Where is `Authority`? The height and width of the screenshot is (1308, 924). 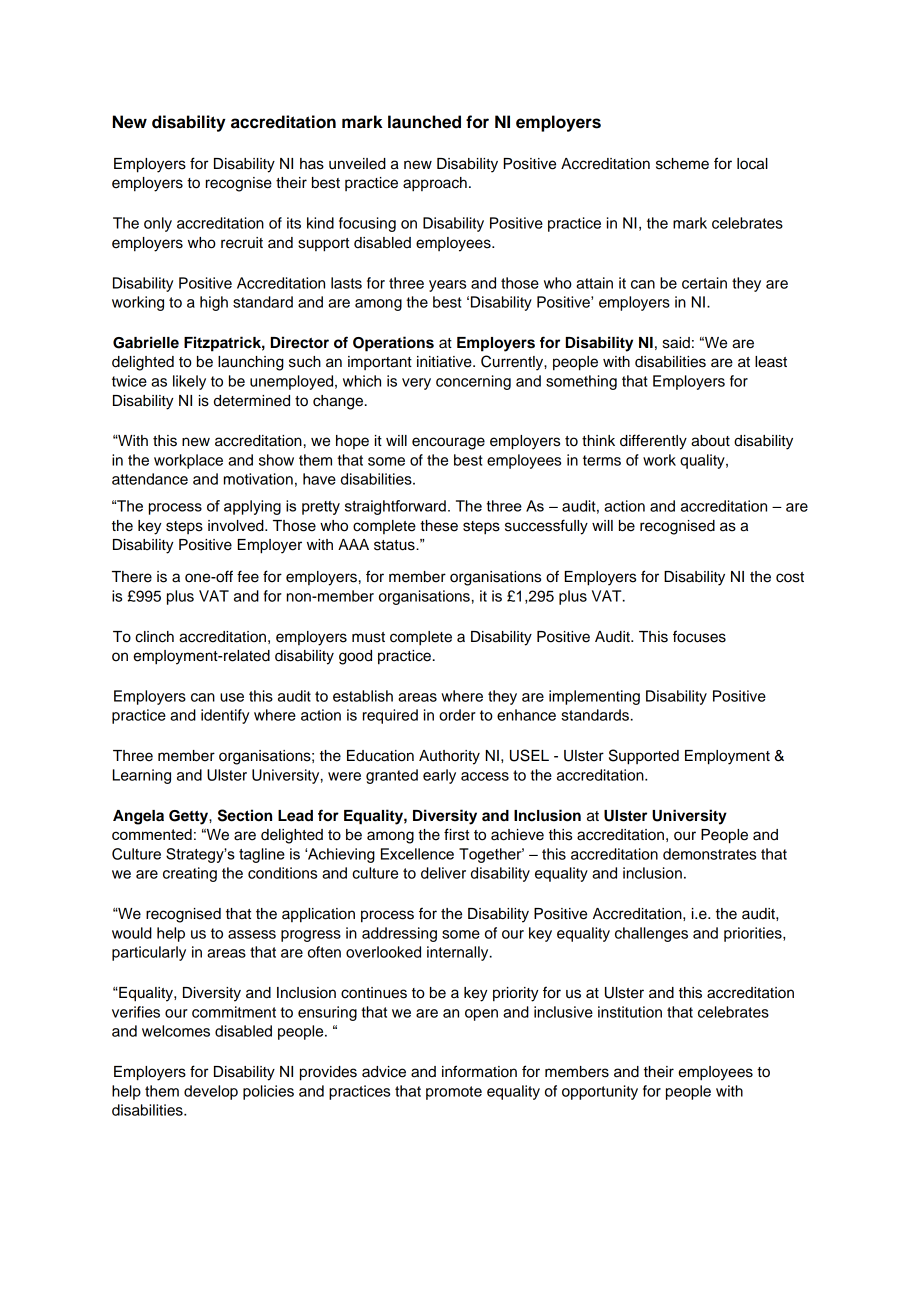
Authority is located at coordinates (449, 757).
